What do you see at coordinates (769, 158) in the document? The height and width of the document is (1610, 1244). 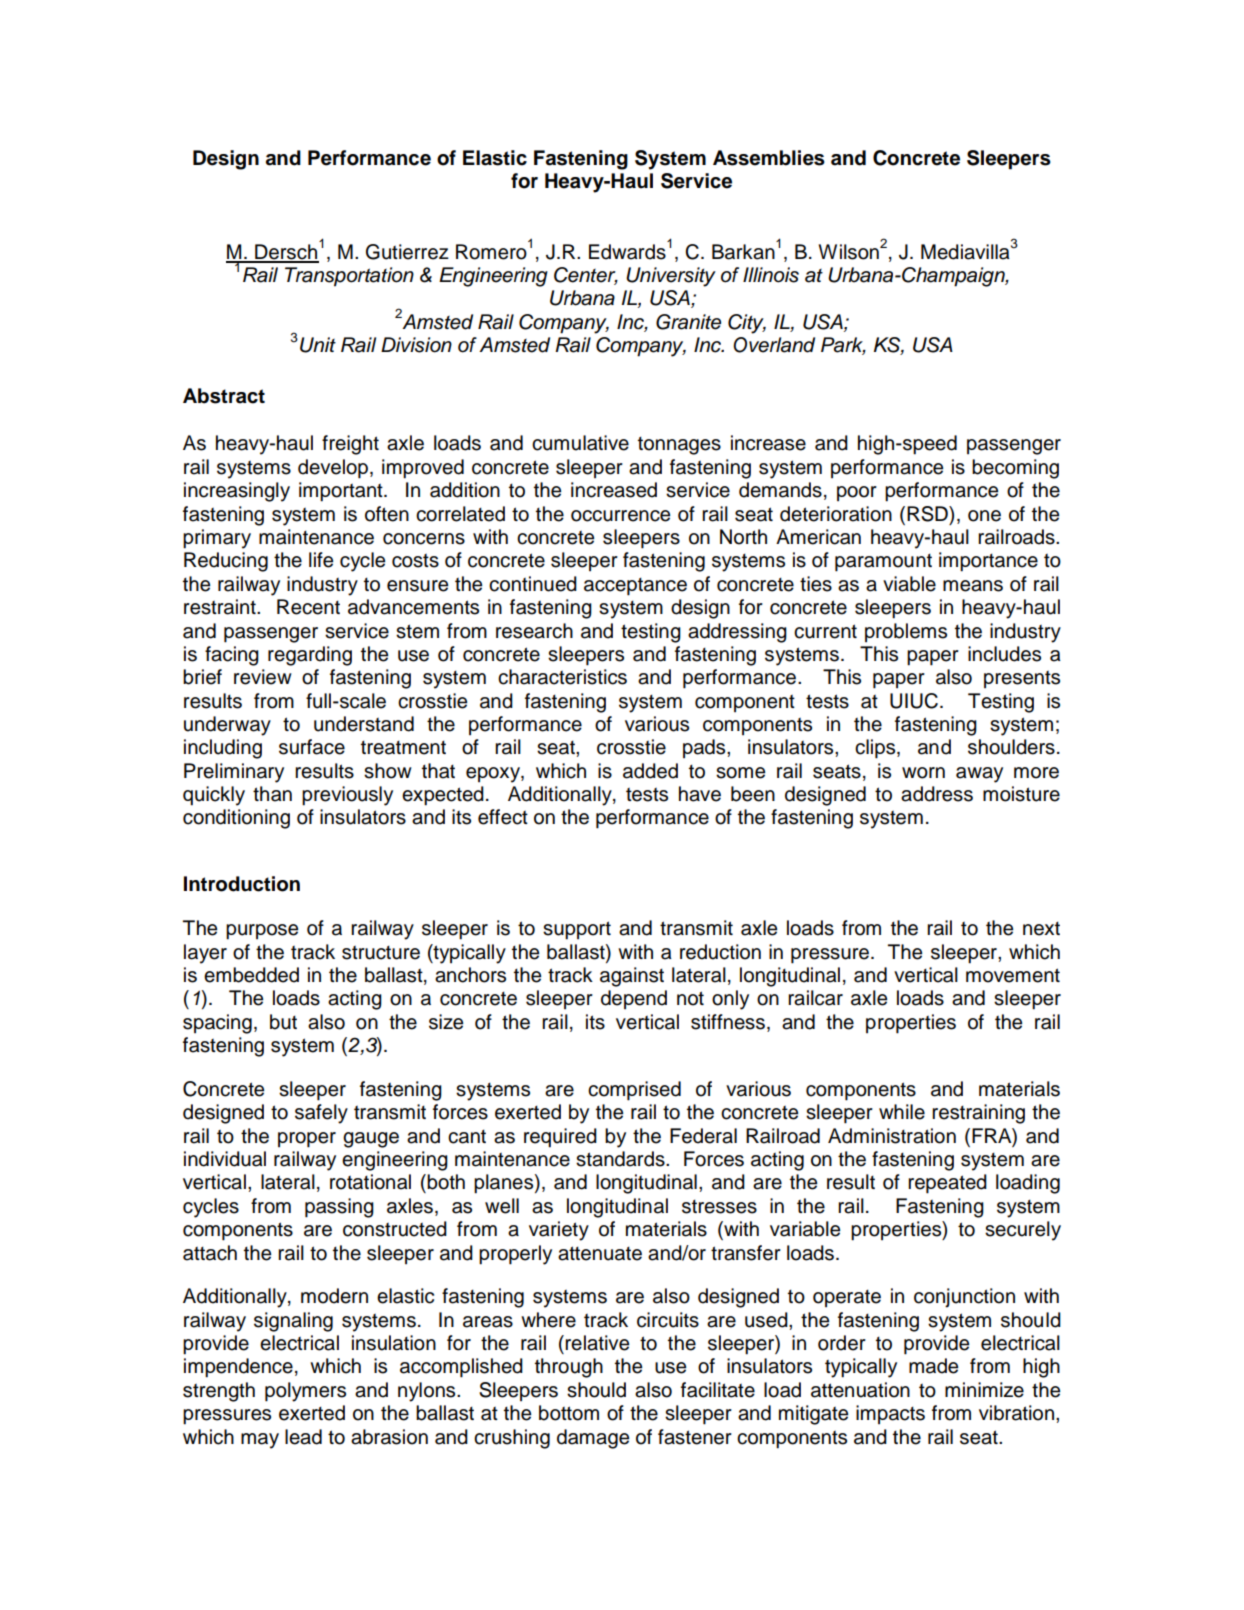 I see `Assemblies` at bounding box center [769, 158].
